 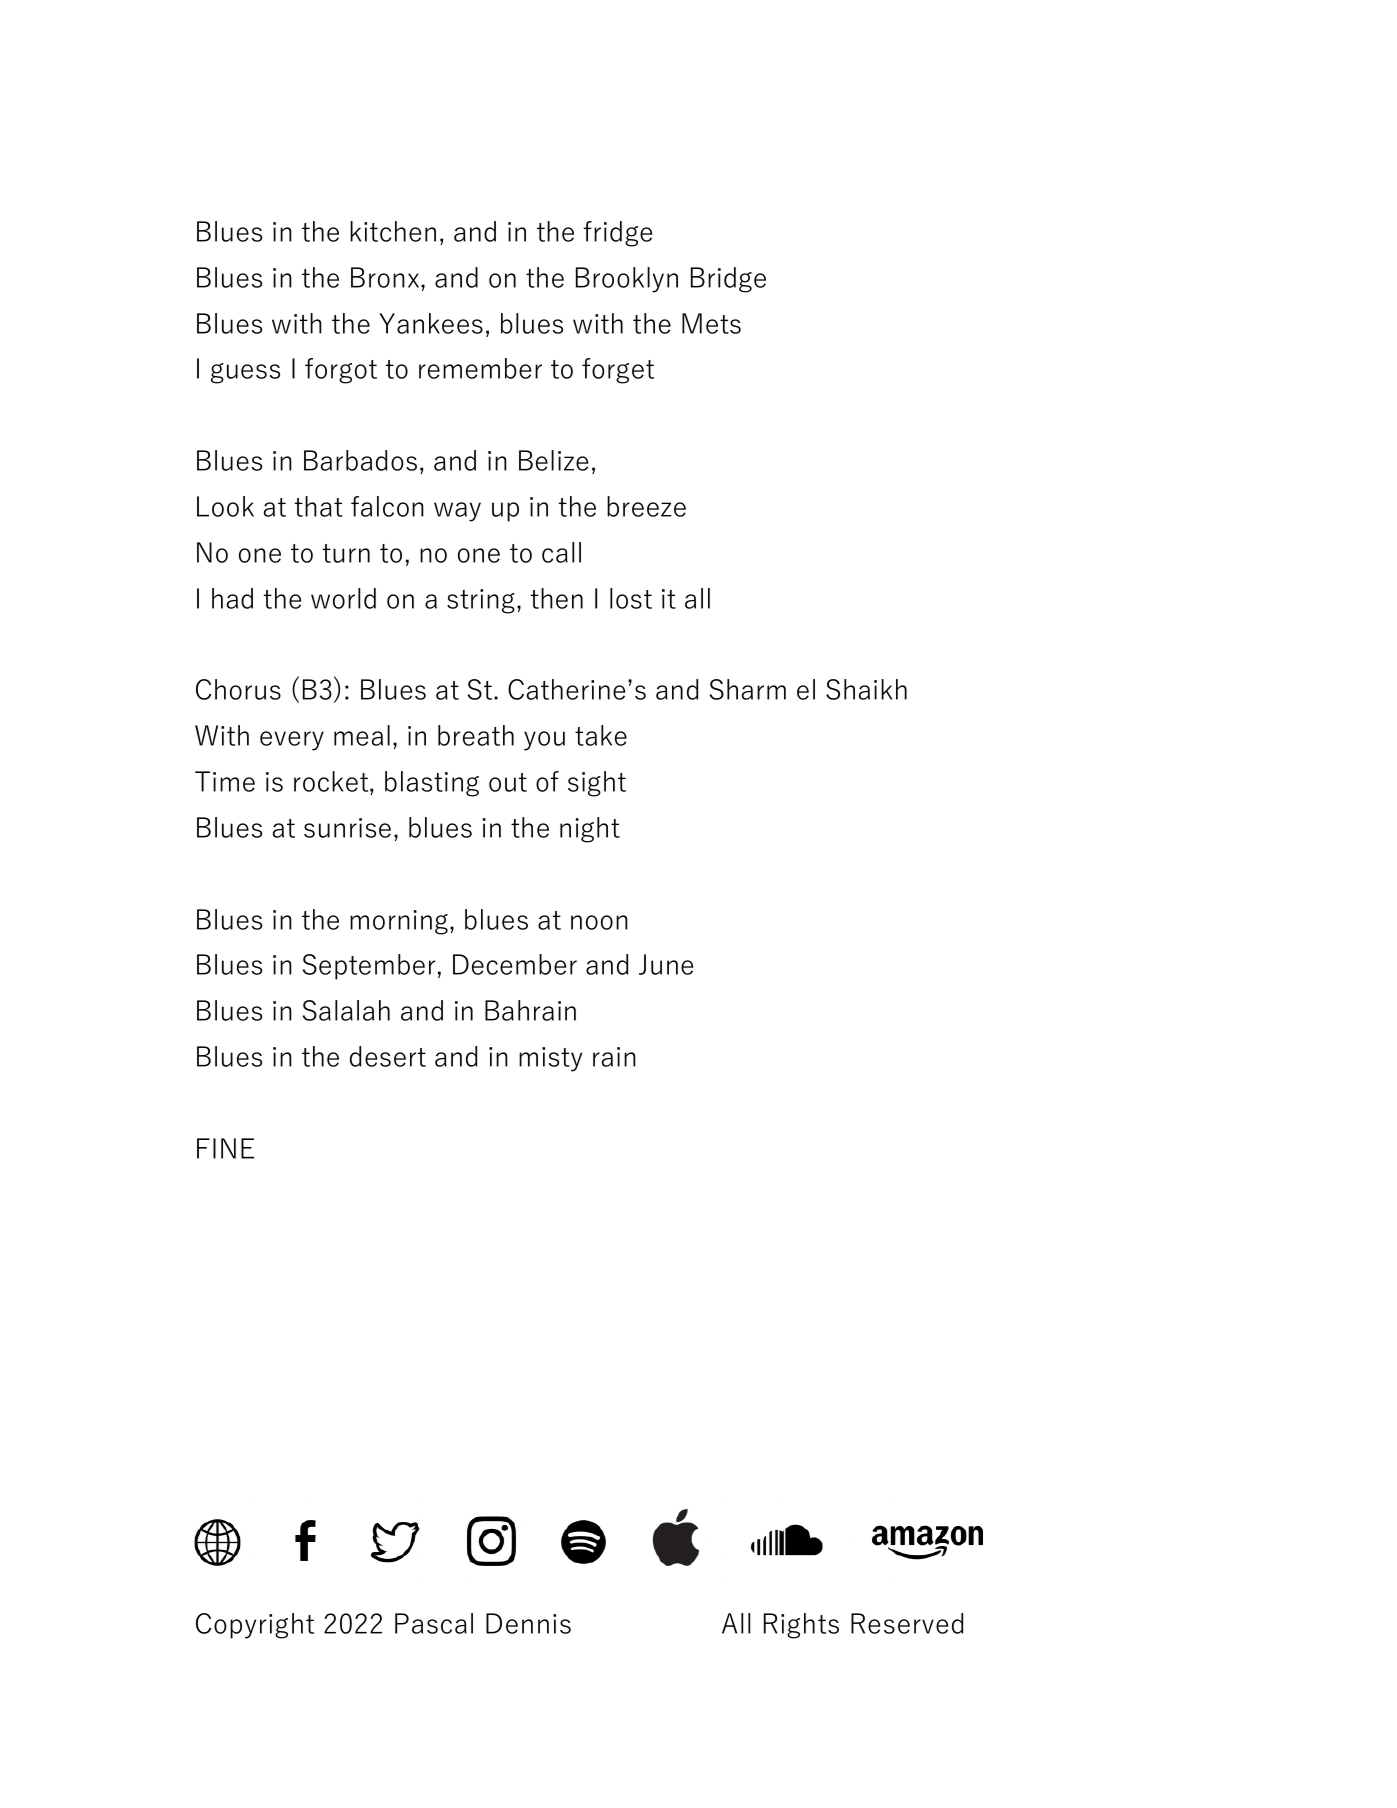 What do you see at coordinates (528, 1623) in the screenshot?
I see `Dennis` at bounding box center [528, 1623].
